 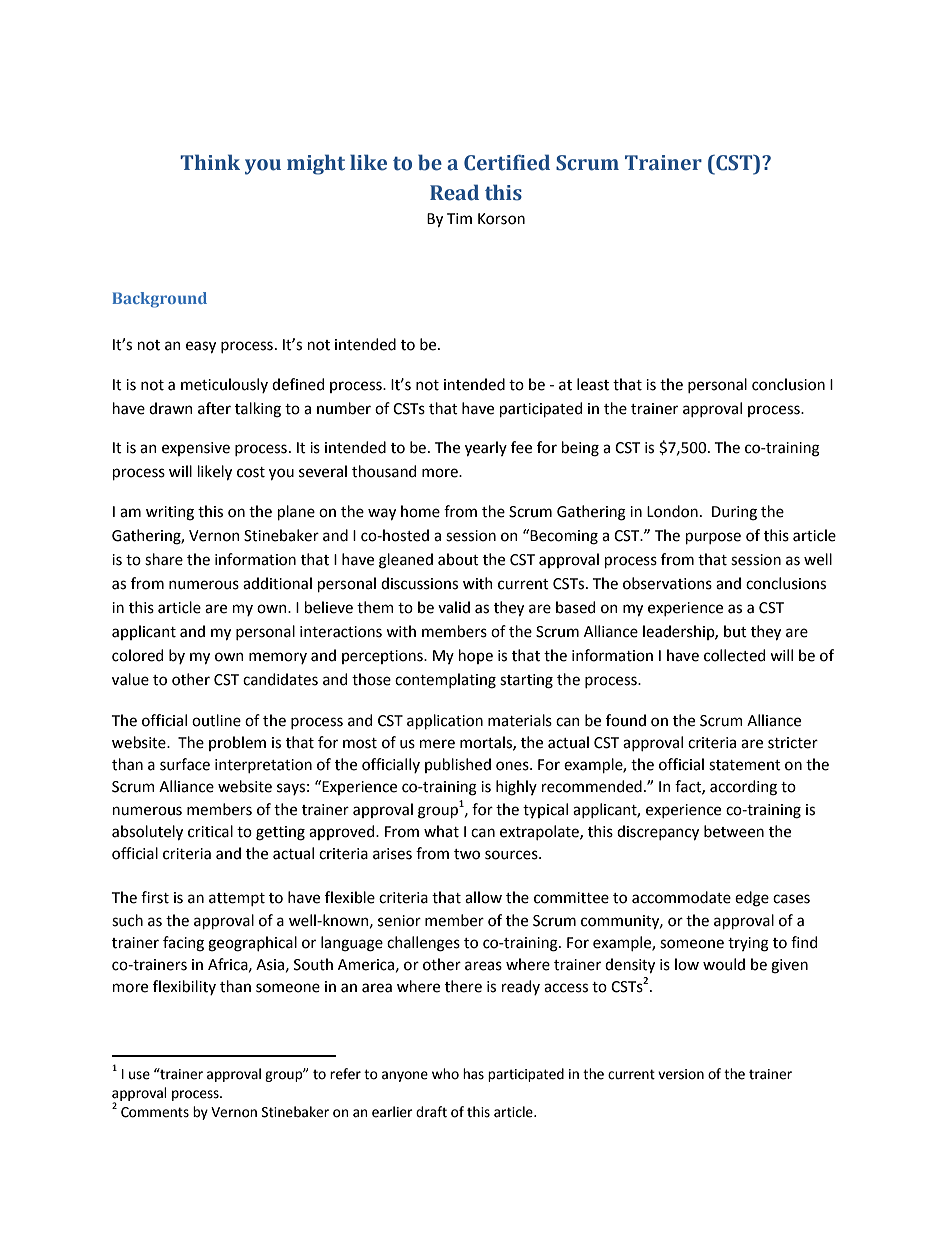 I want to click on Tim, so click(x=459, y=218).
